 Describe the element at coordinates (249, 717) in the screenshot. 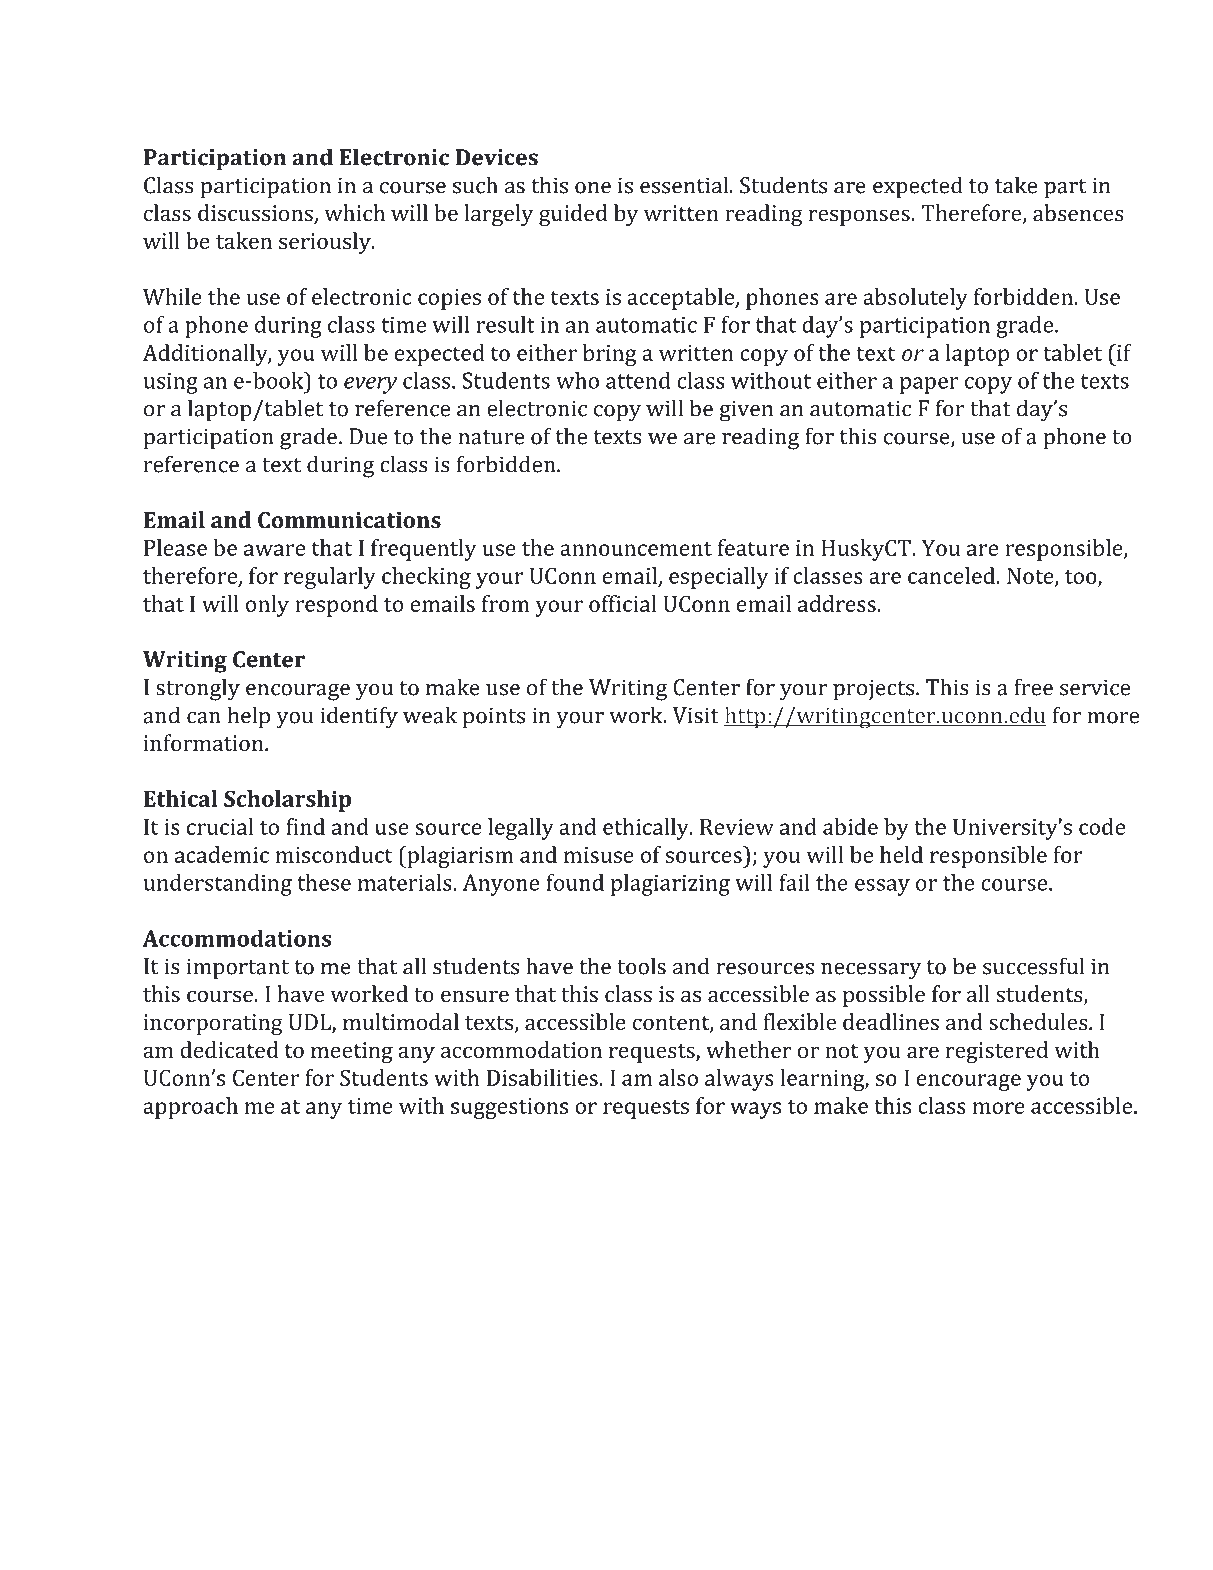

I see `help` at that location.
